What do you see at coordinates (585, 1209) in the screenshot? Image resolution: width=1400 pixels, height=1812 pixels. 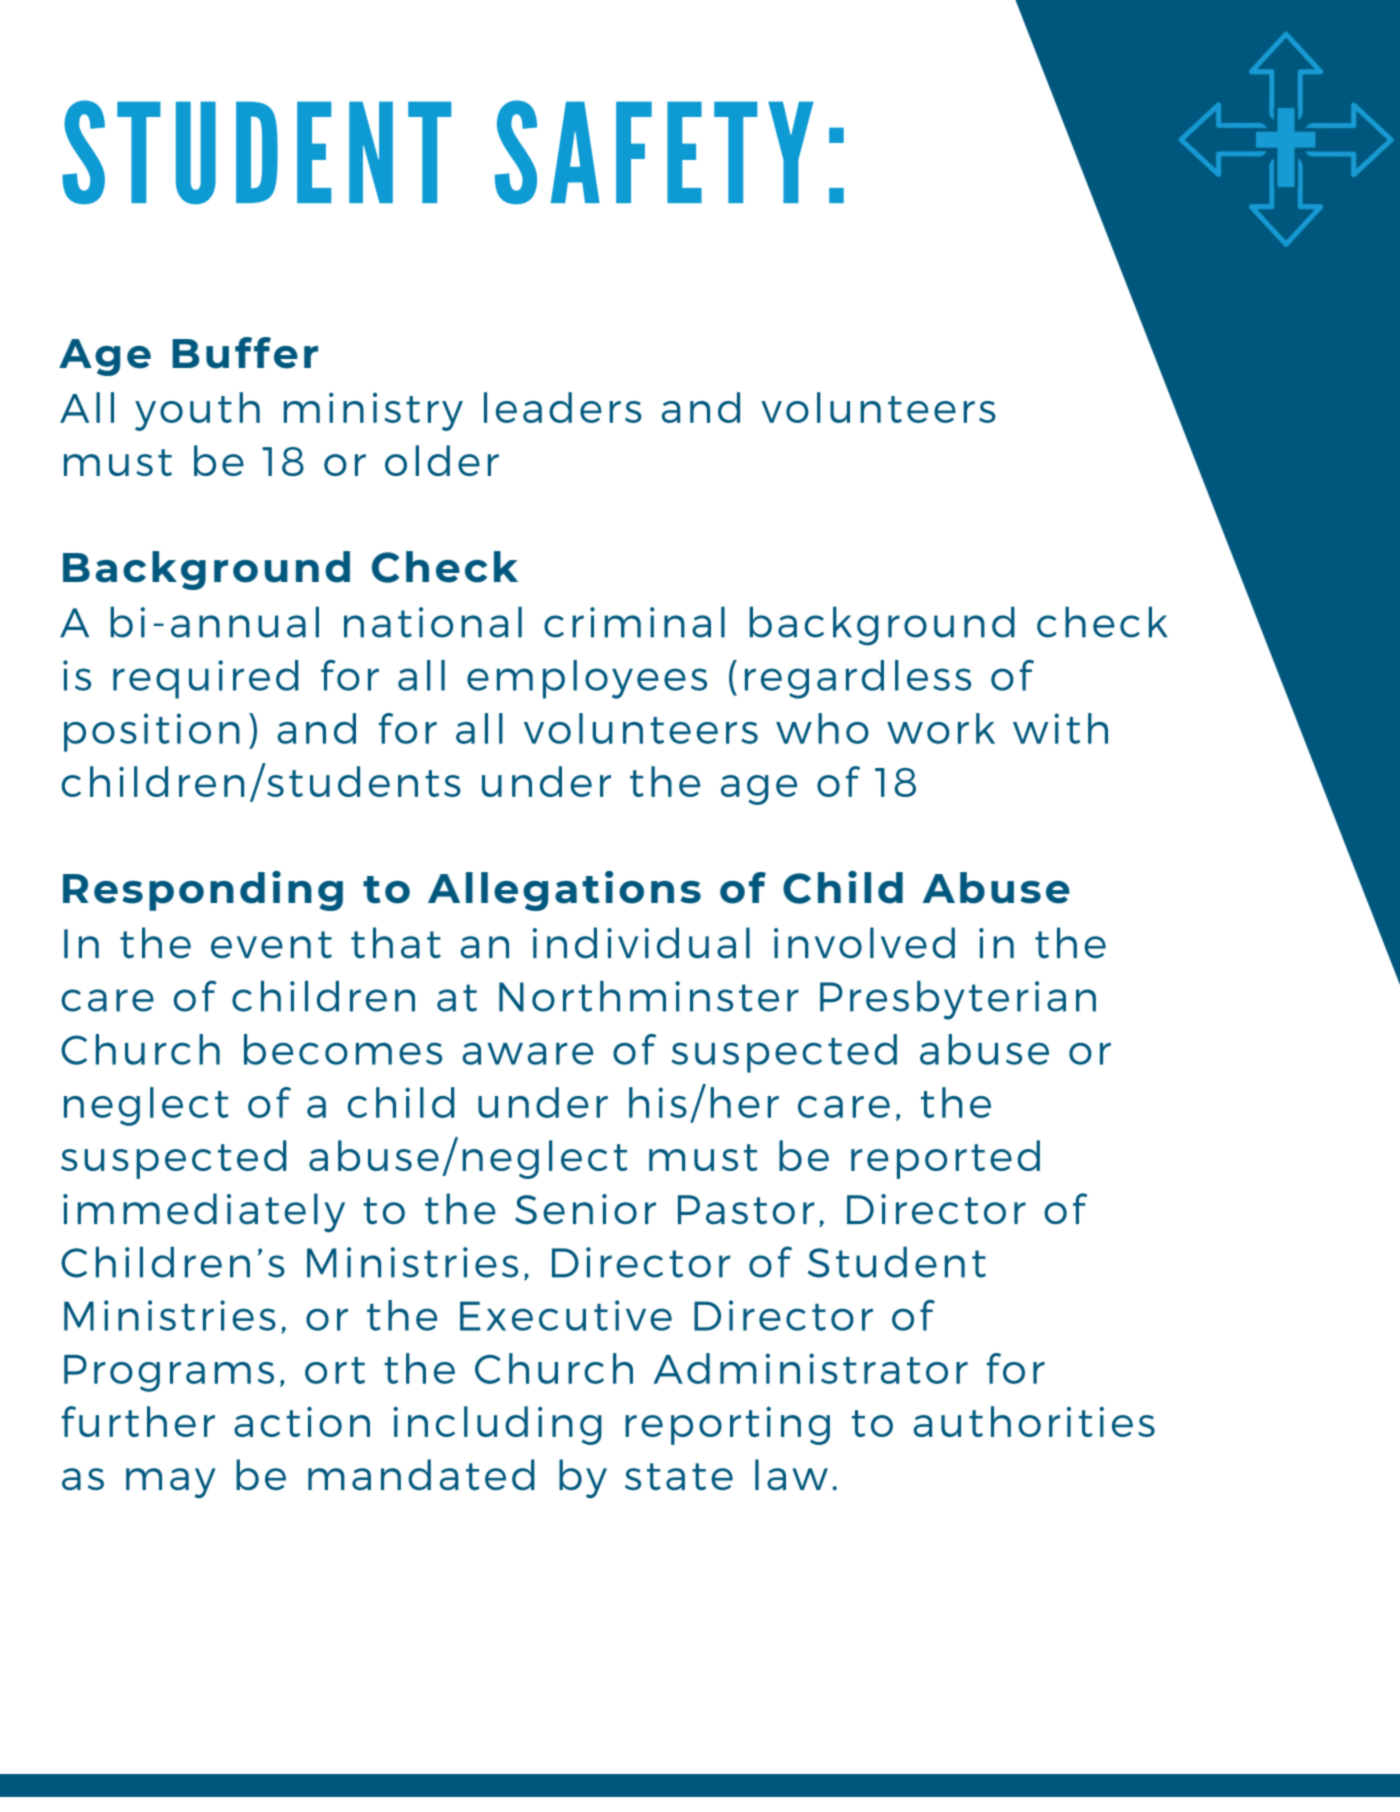 I see `Senior` at bounding box center [585, 1209].
